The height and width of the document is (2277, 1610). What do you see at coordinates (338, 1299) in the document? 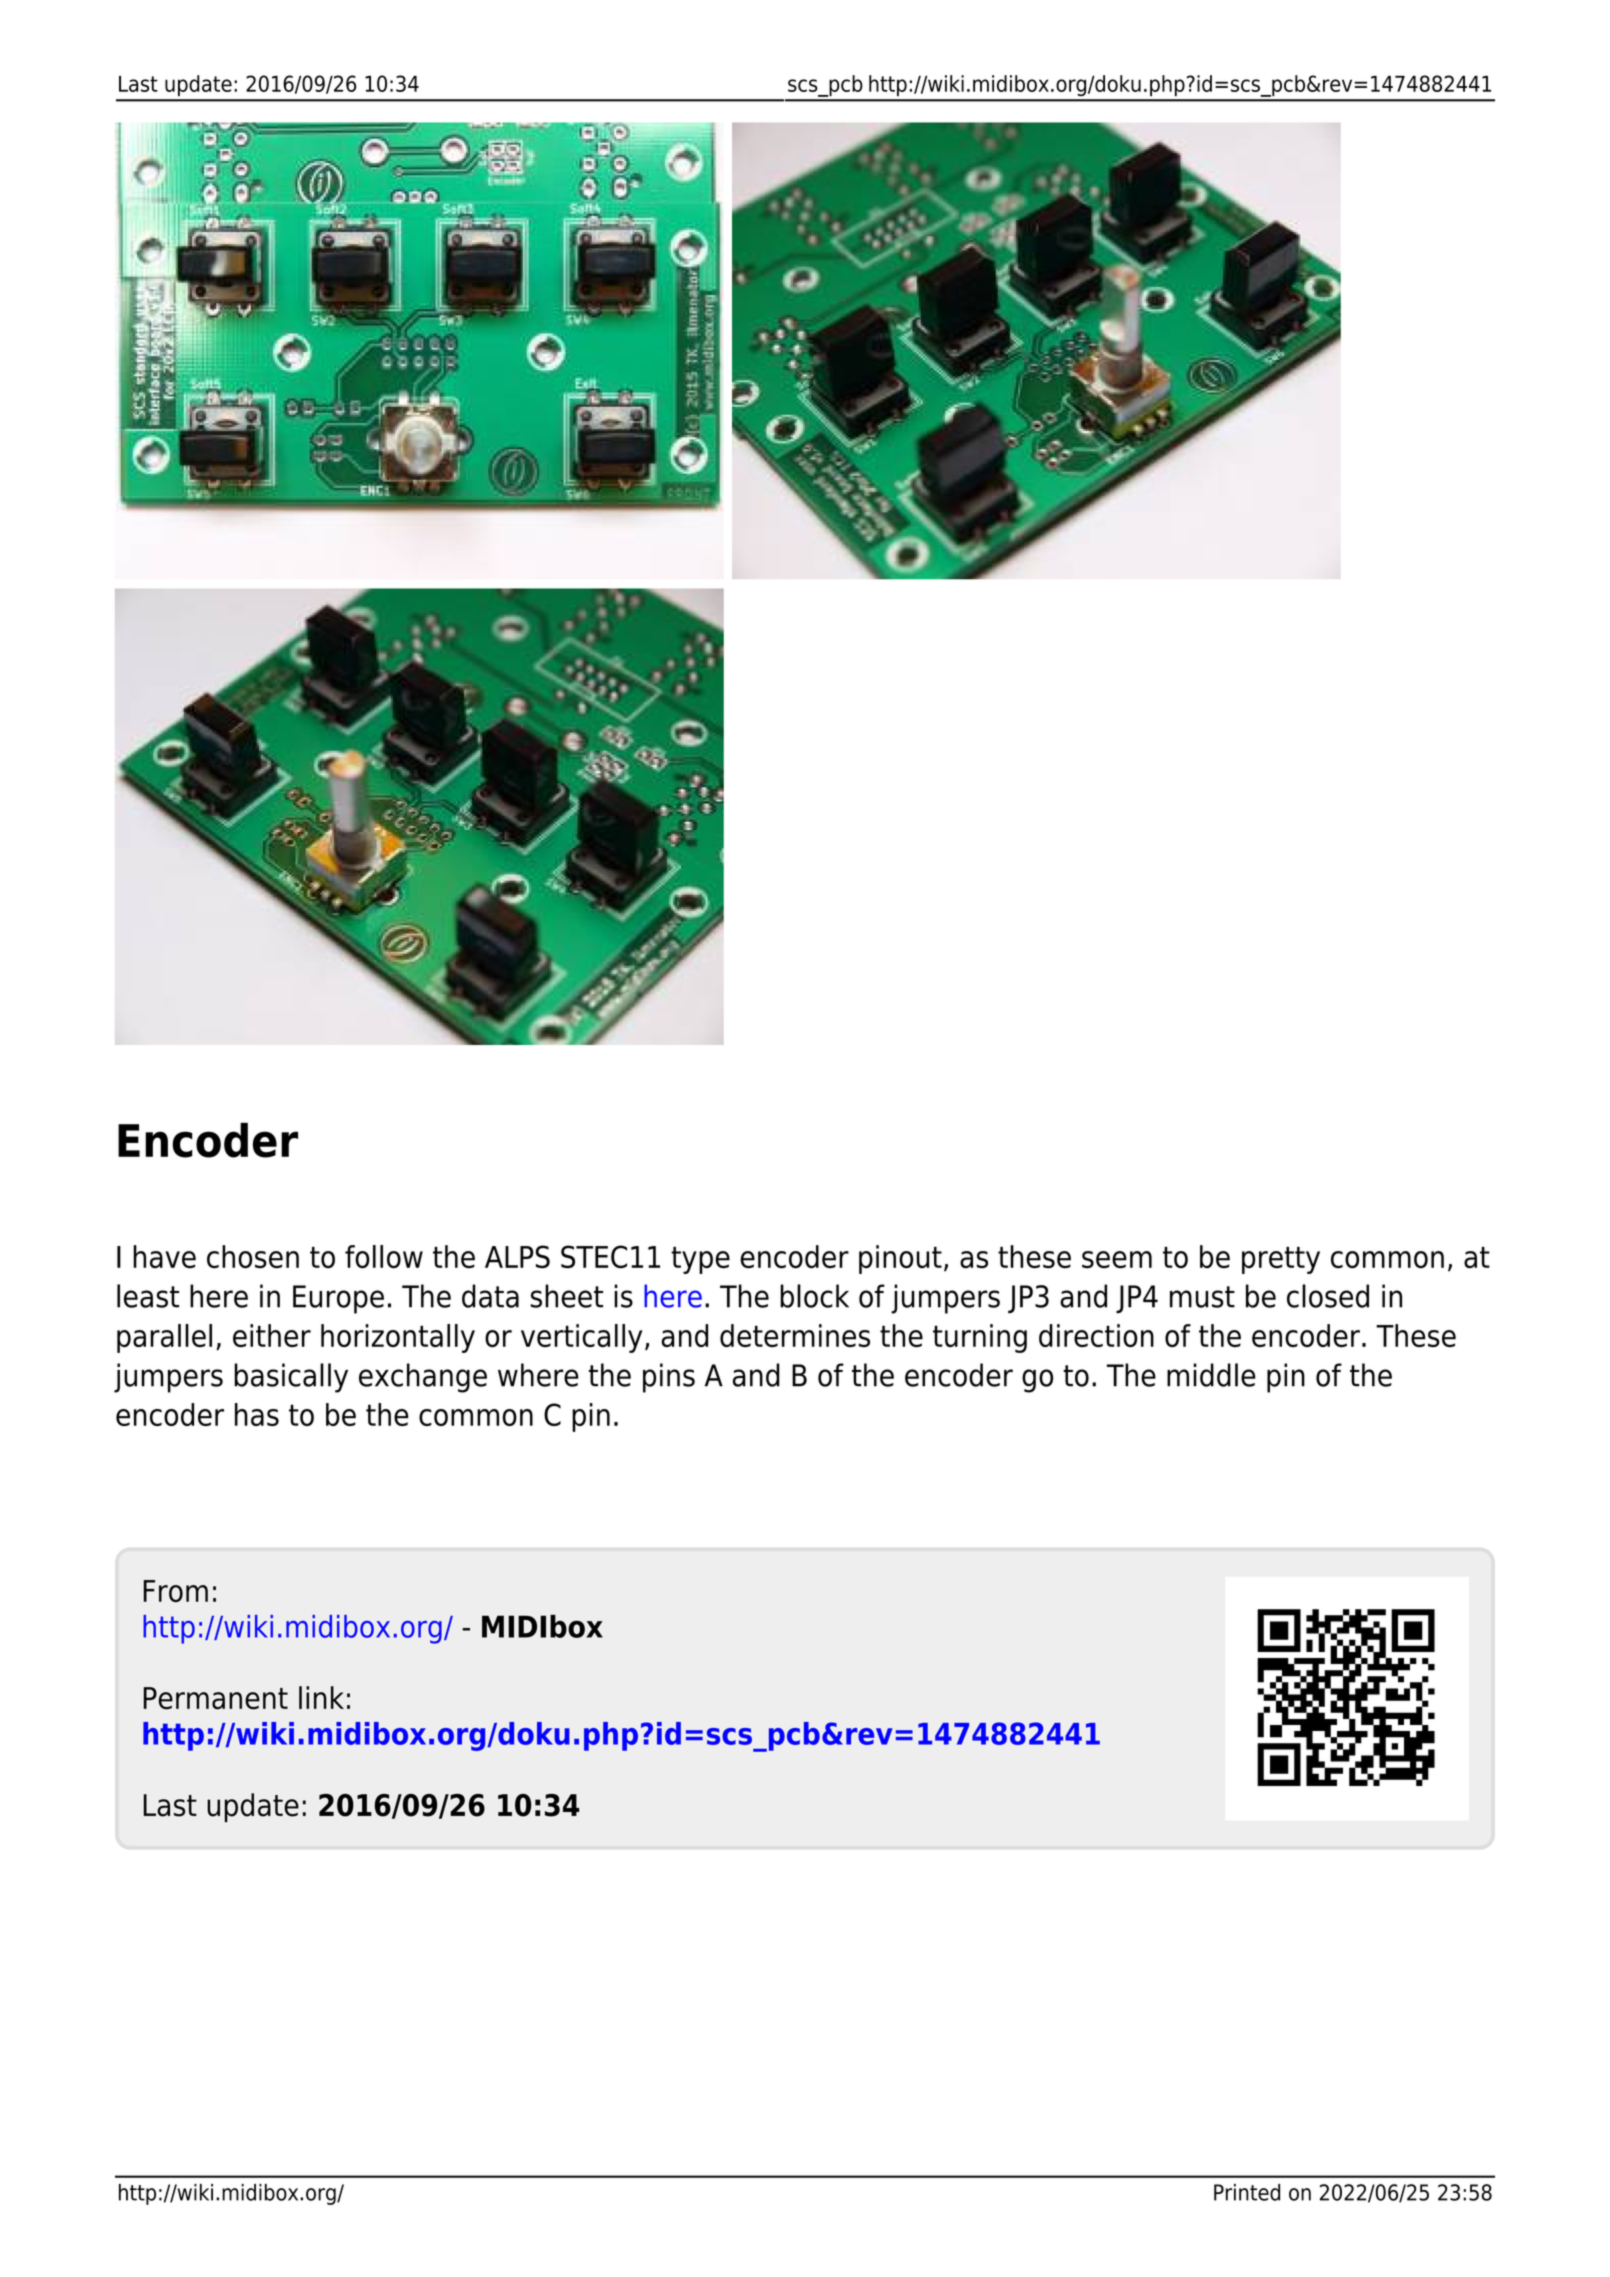
I see `Europe` at bounding box center [338, 1299].
